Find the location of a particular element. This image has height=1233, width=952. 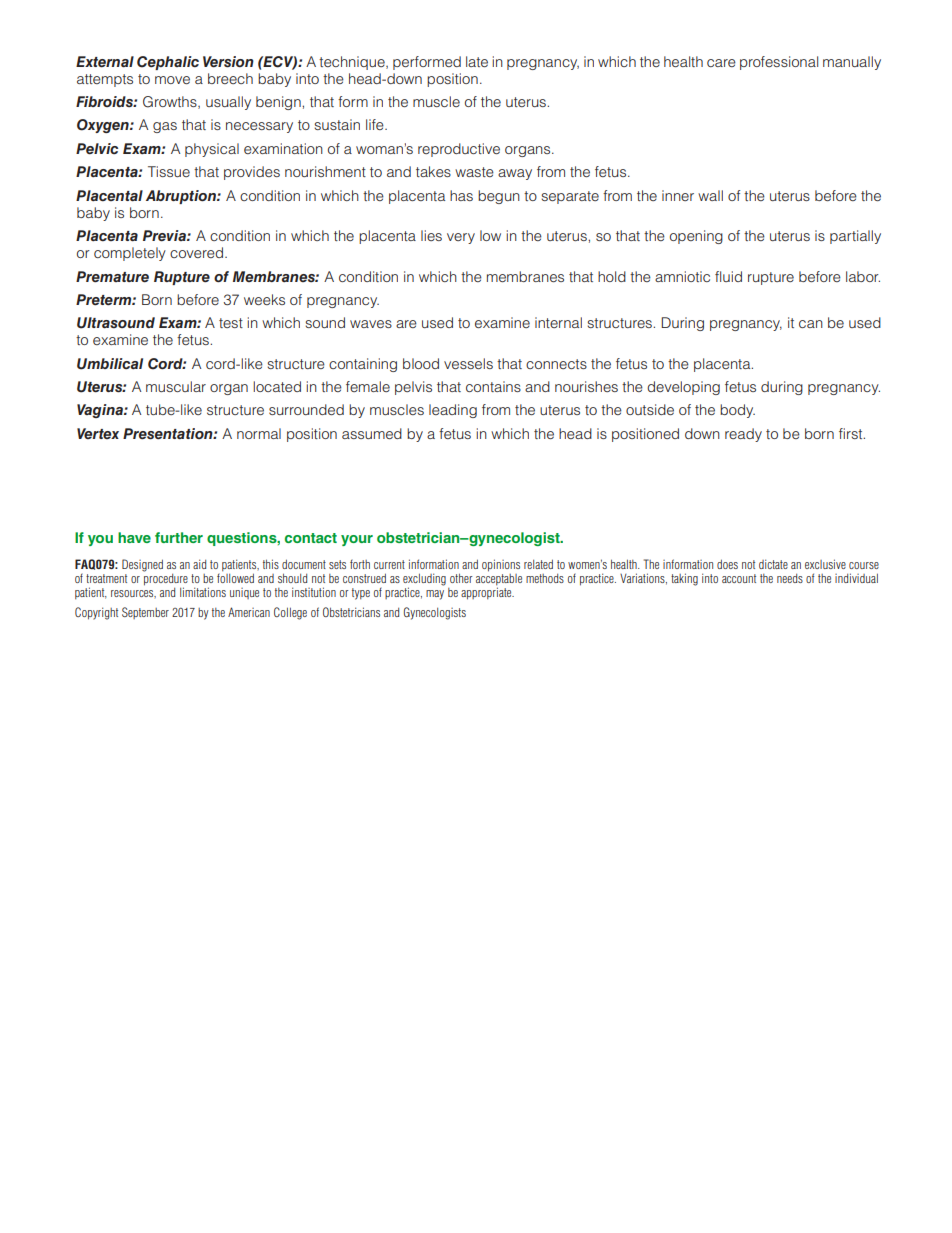

professional is located at coordinates (779, 63).
